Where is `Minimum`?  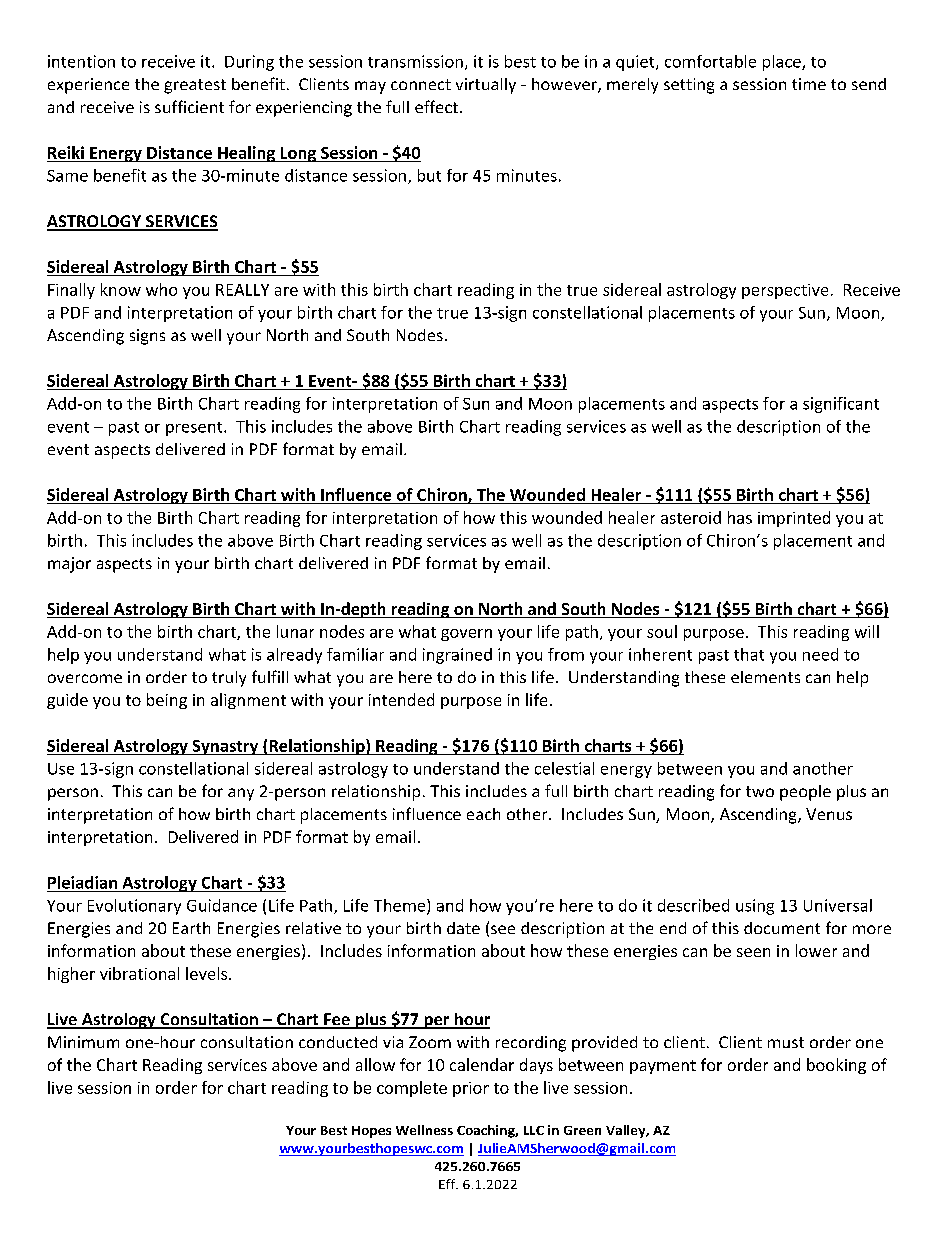 Minimum is located at coordinates (83, 1042).
